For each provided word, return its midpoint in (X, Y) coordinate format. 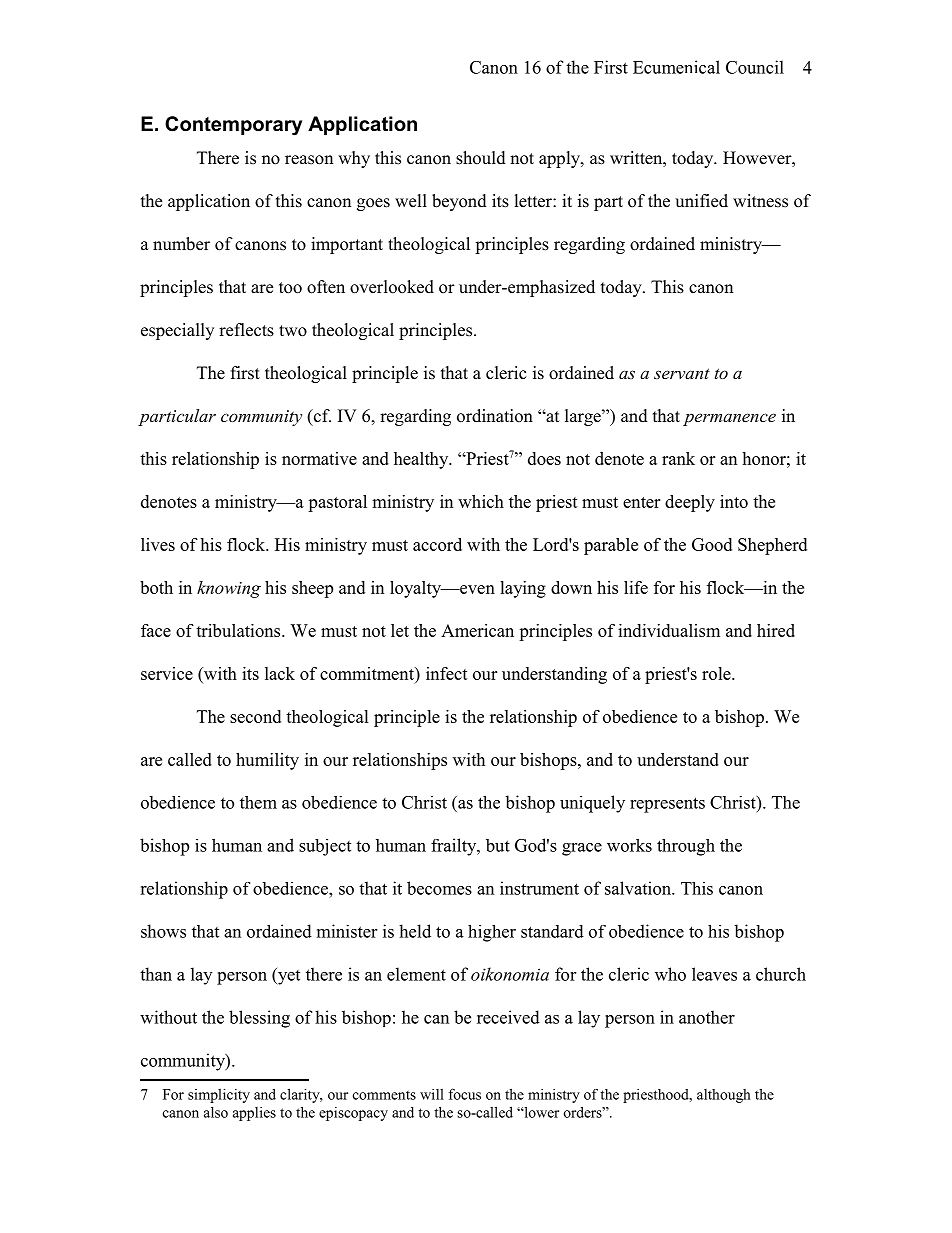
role (717, 673)
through (686, 847)
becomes (439, 888)
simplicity (219, 1095)
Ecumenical (676, 67)
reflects (246, 330)
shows (163, 931)
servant (682, 373)
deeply (690, 503)
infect (447, 673)
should (481, 158)
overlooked (392, 287)
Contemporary (233, 126)
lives (158, 544)
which (481, 501)
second (255, 716)
